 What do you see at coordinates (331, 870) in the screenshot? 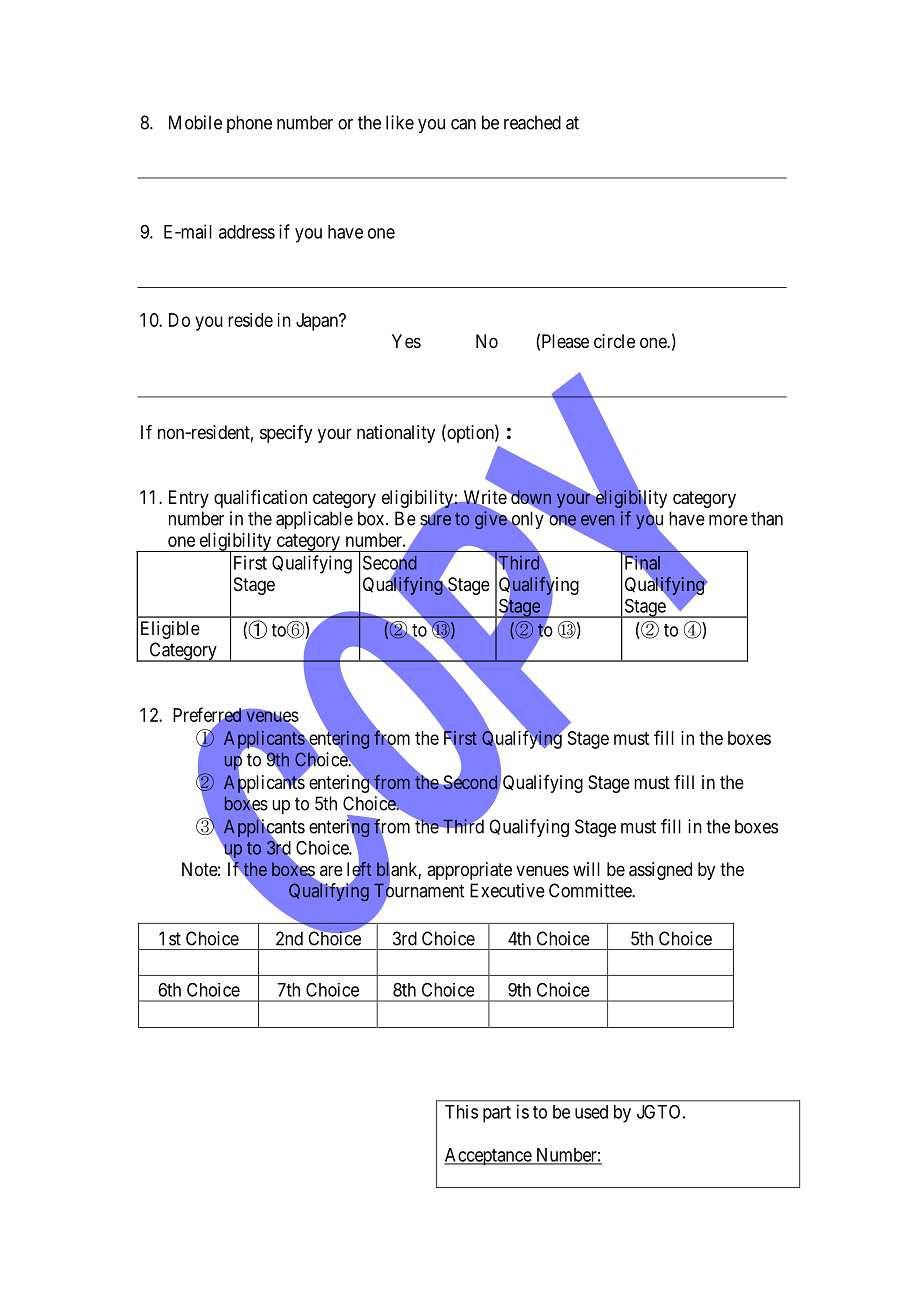
I see `are` at bounding box center [331, 870].
